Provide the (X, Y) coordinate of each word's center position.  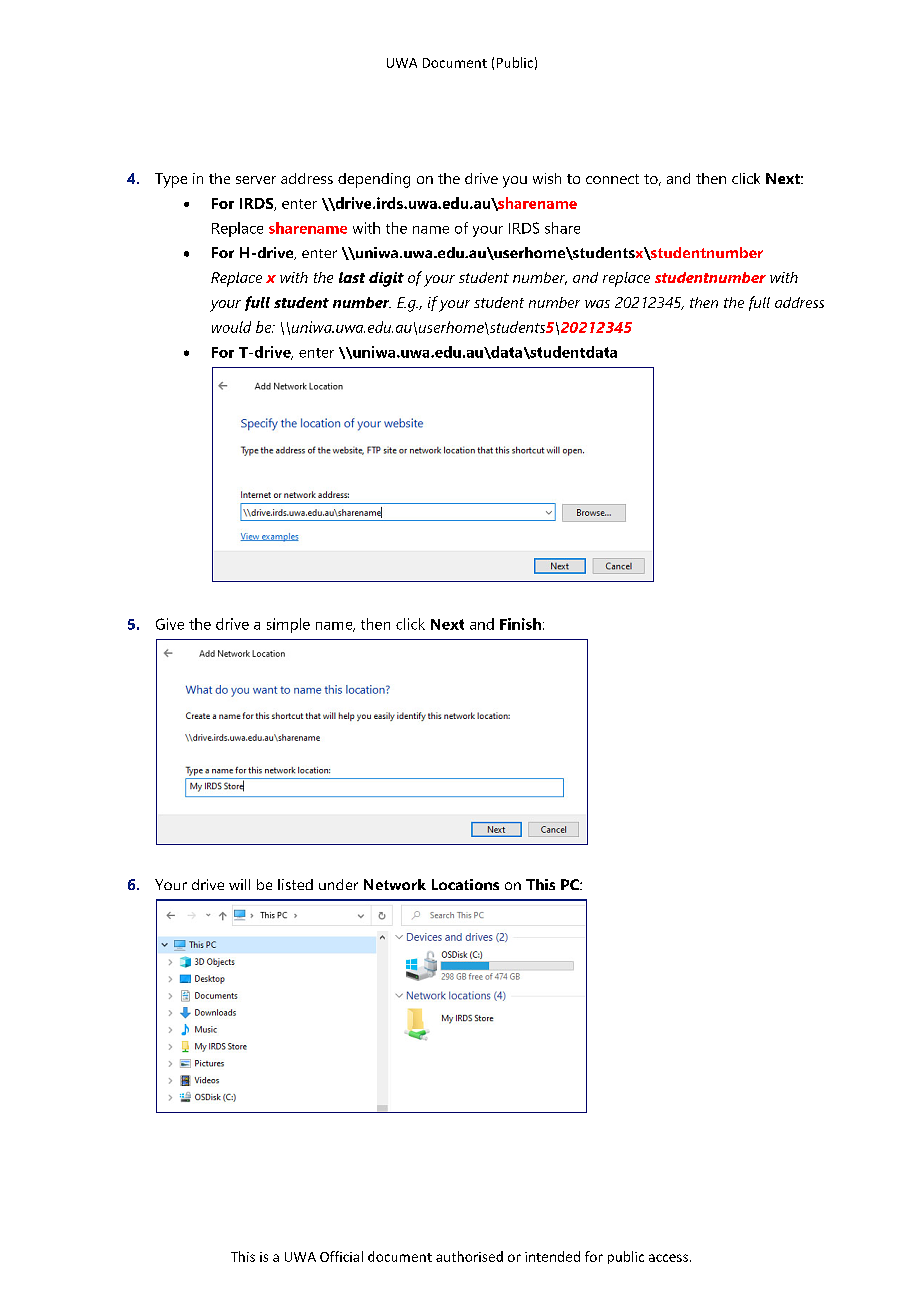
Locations (465, 884)
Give (170, 624)
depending (374, 180)
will (239, 884)
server (256, 180)
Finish (520, 624)
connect (612, 179)
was (597, 304)
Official (341, 1256)
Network (395, 884)
